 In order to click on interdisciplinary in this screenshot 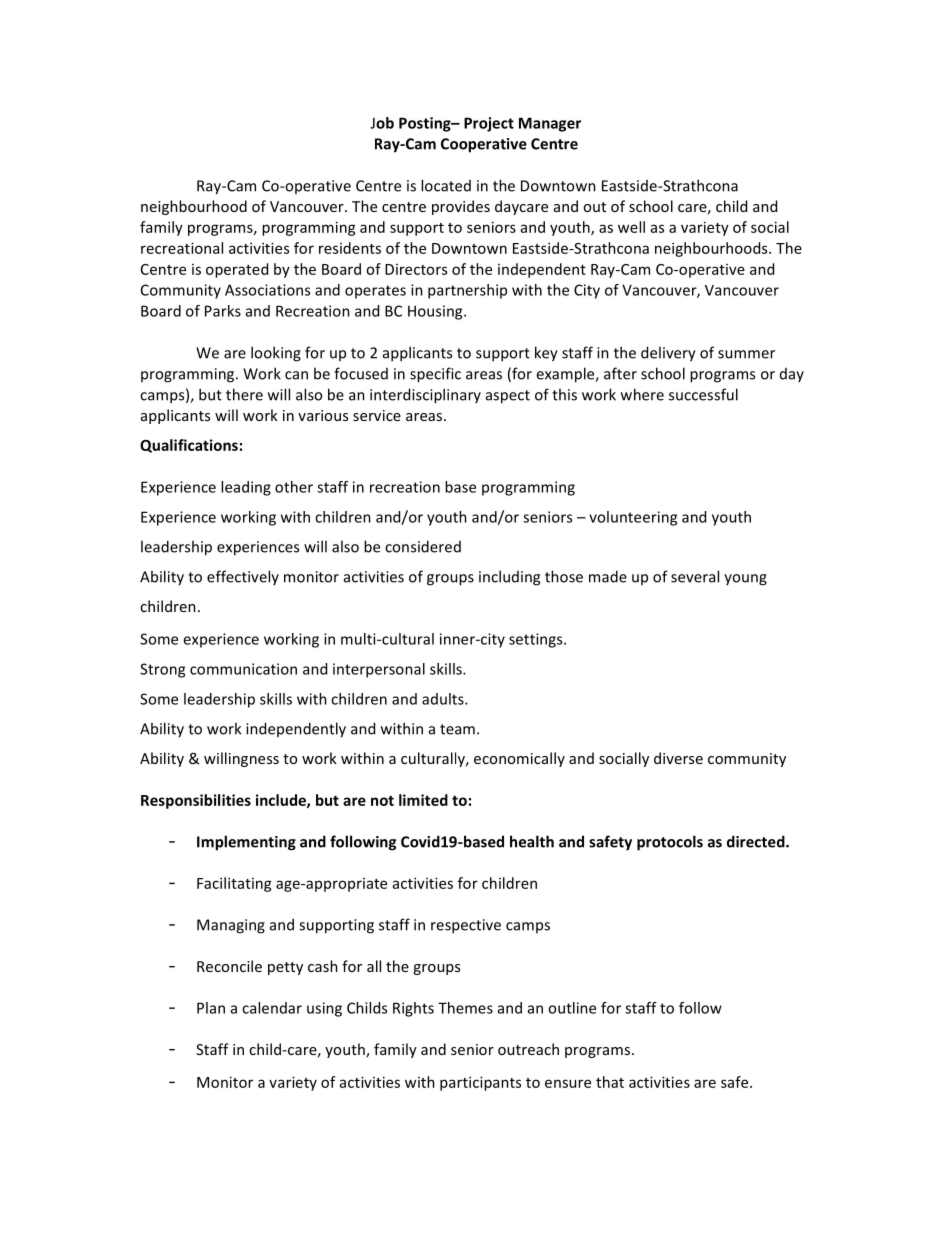, I will do `click(425, 396)`.
